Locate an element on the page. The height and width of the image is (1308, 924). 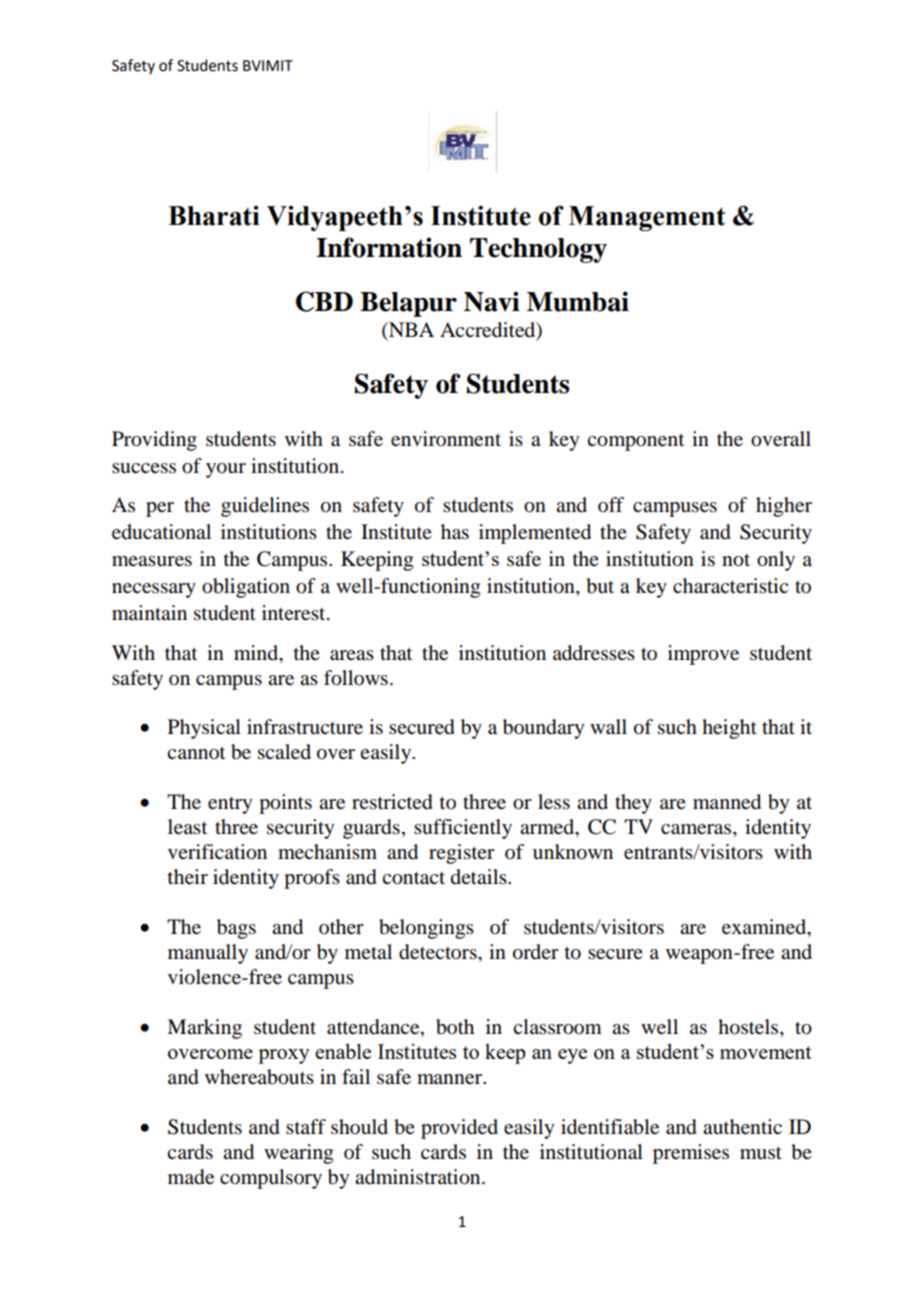
component is located at coordinates (635, 442).
